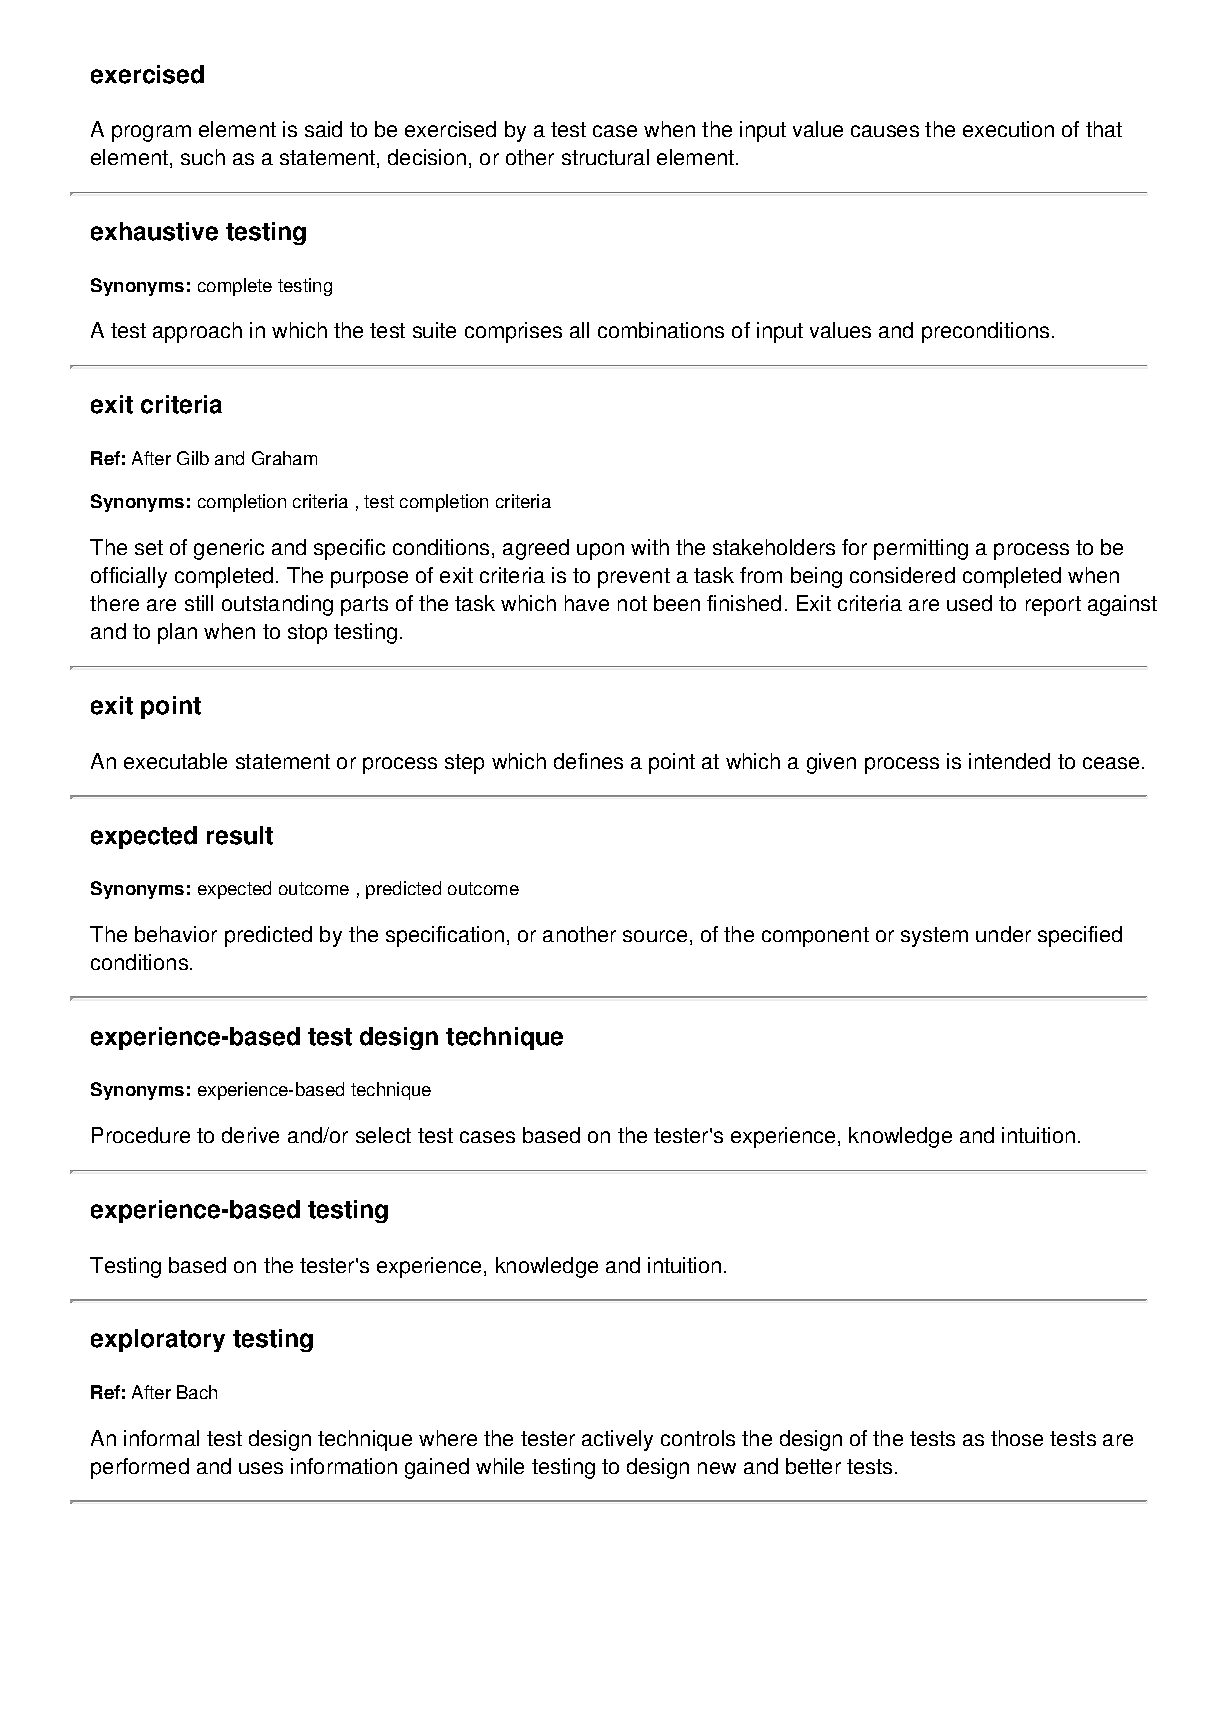 This document has height=1727, width=1220. I want to click on defines, so click(588, 761).
